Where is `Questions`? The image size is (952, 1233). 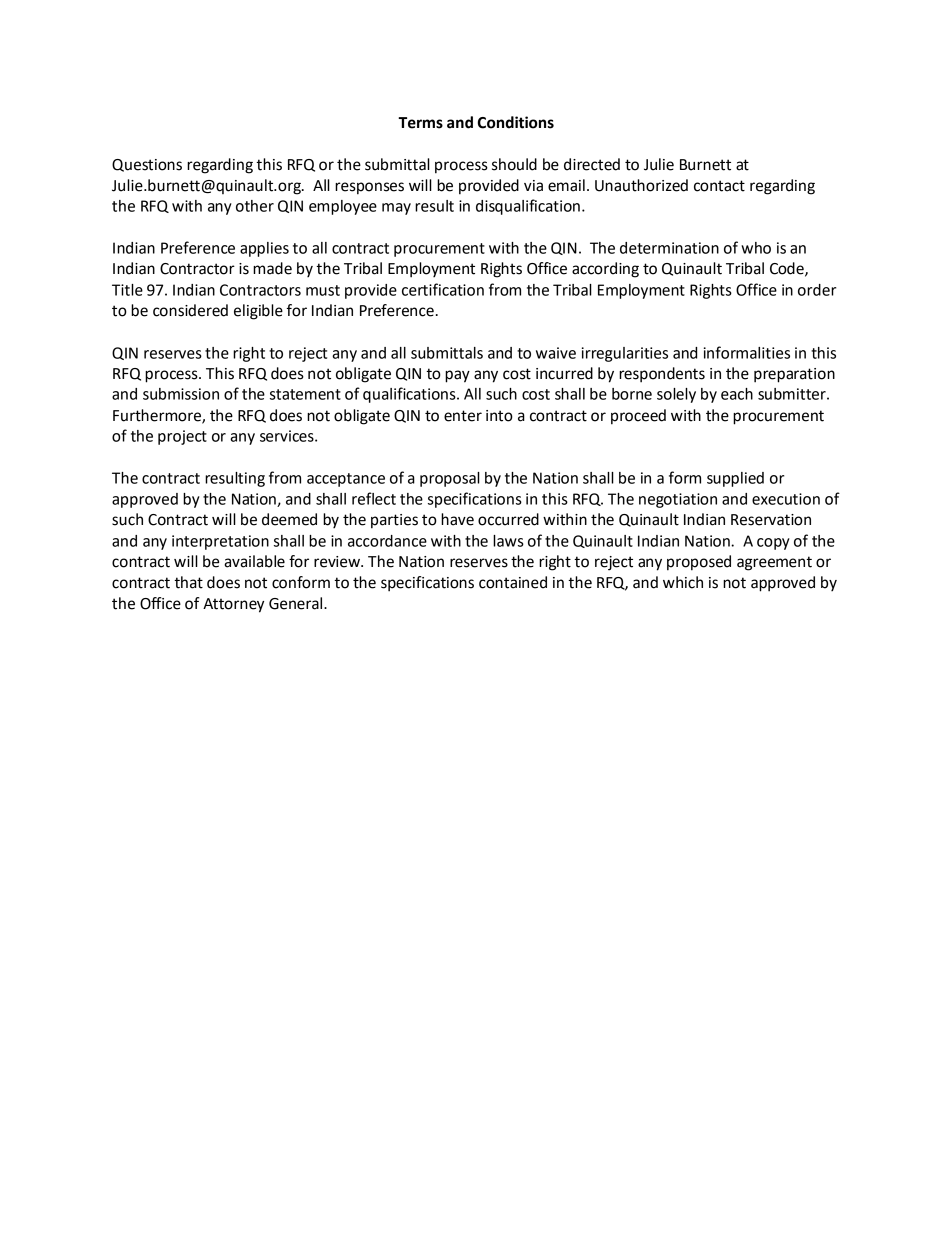
Questions is located at coordinates (147, 165).
